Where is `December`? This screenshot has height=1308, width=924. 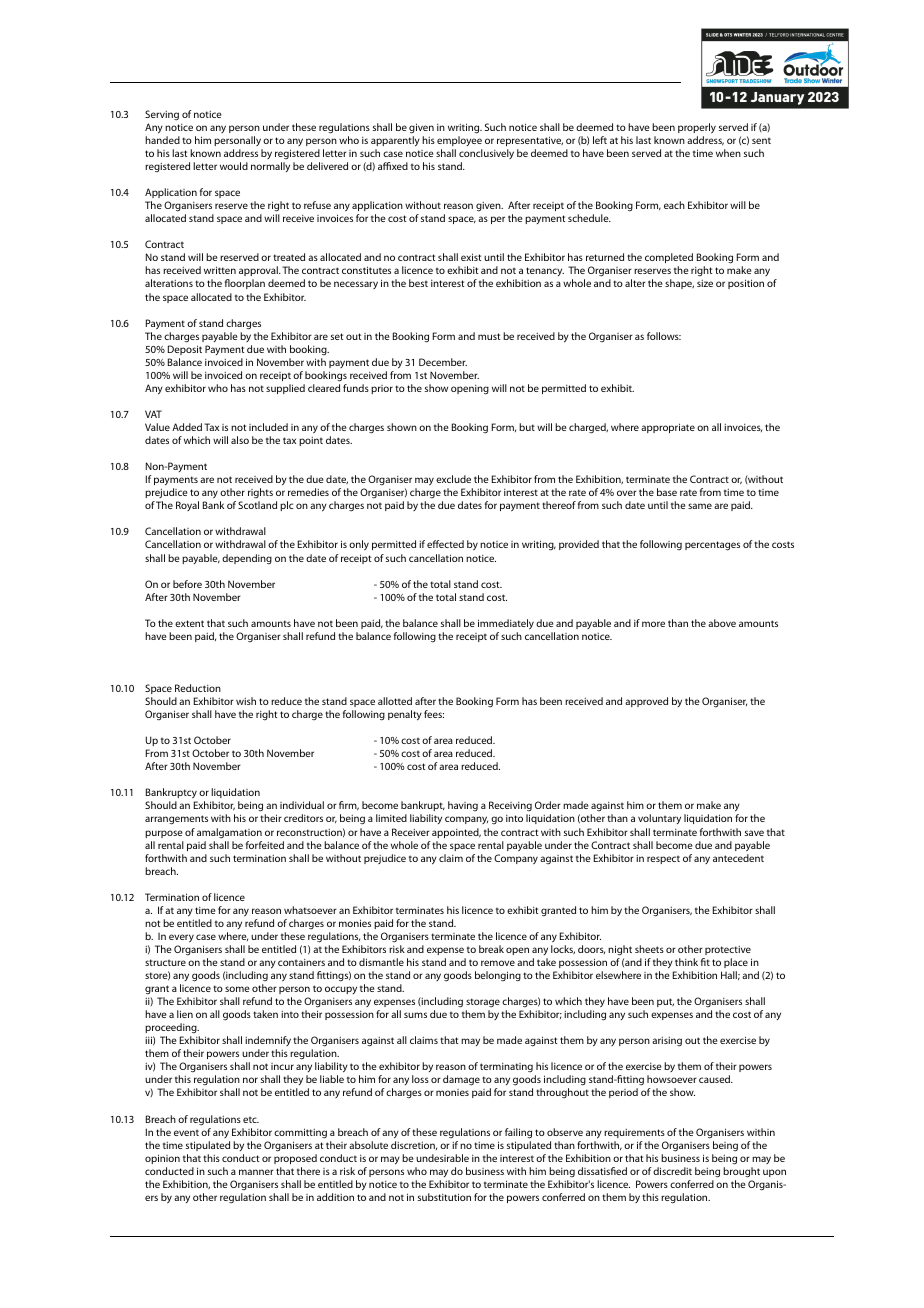
December is located at coordinates (443, 362).
